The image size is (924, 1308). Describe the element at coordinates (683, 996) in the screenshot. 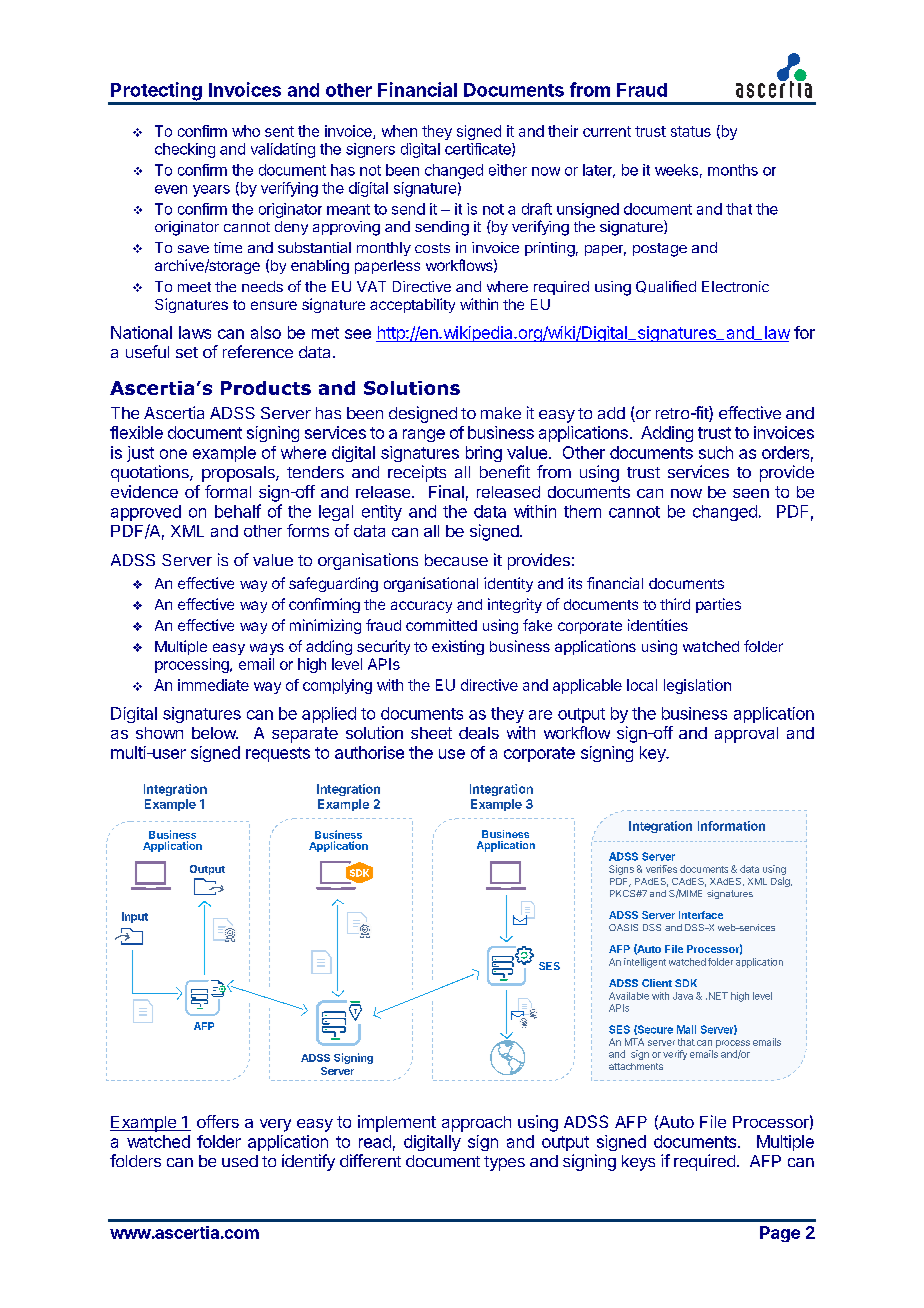

I see `Java` at that location.
